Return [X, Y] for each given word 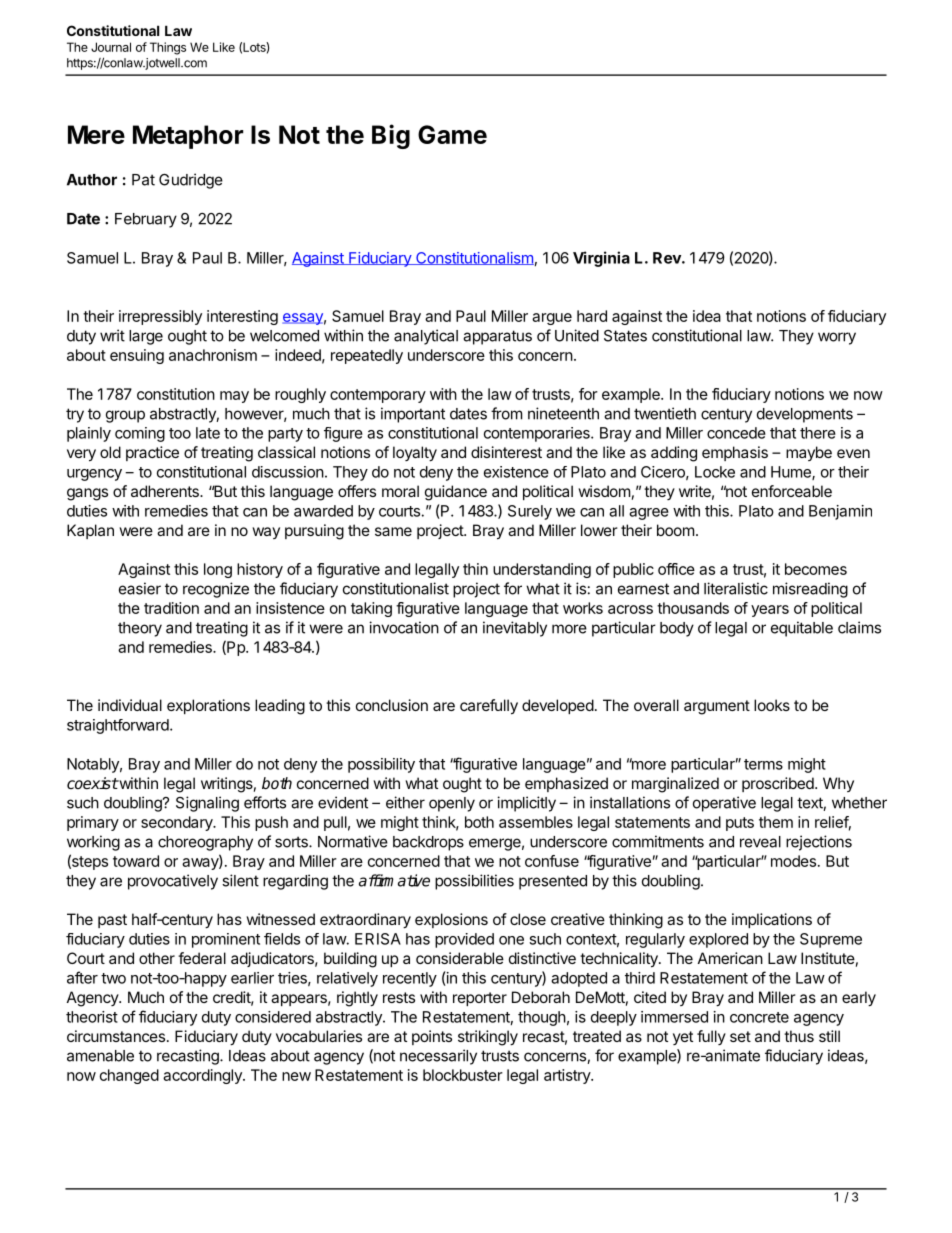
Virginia [601, 259]
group [125, 416]
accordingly [203, 1076]
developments [805, 415]
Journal [111, 47]
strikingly [488, 1038]
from [506, 413]
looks [772, 705]
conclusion [392, 705]
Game [452, 134]
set [740, 1036]
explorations [208, 706]
